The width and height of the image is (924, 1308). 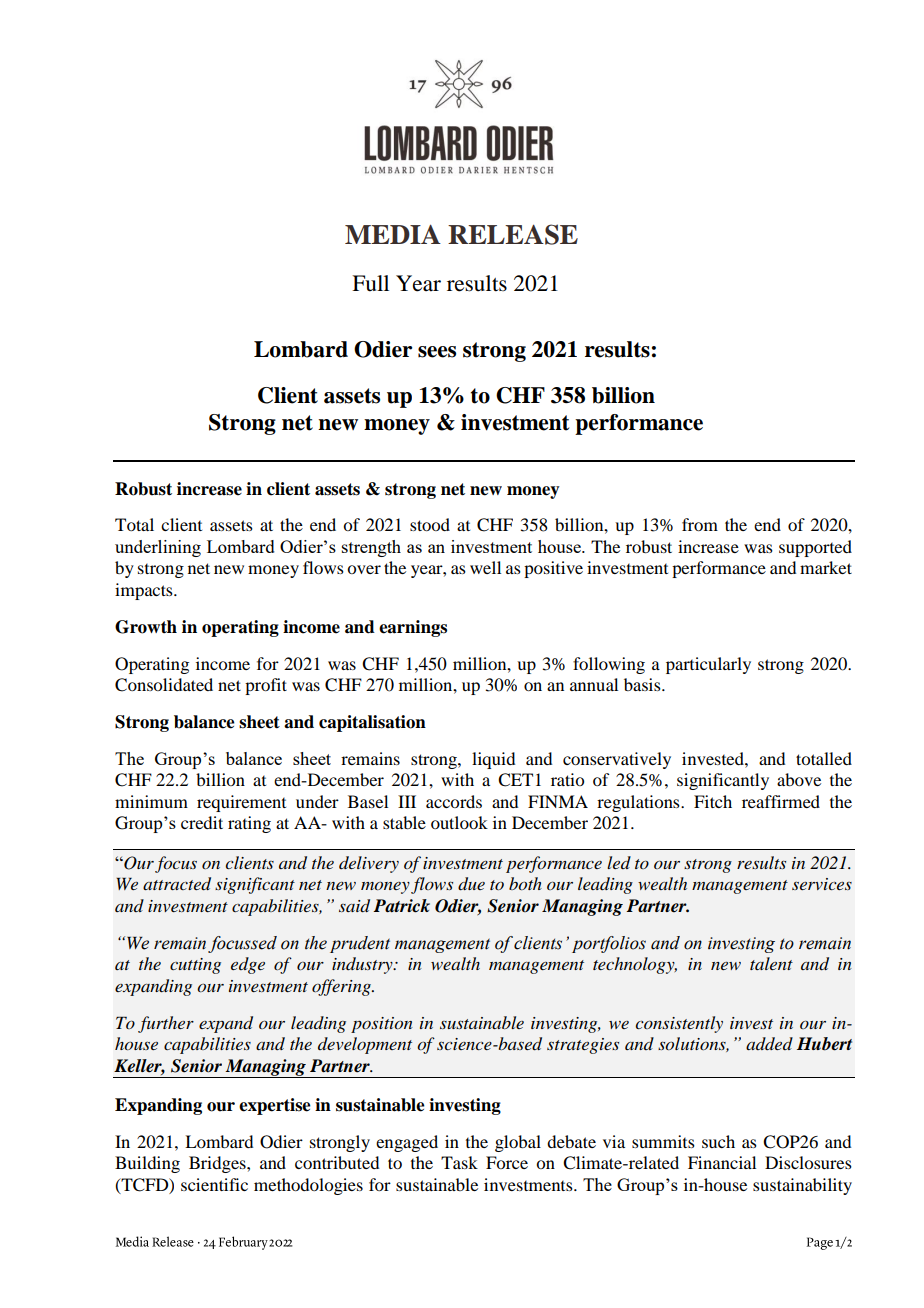 What do you see at coordinates (493, 760) in the image?
I see `liquid` at bounding box center [493, 760].
